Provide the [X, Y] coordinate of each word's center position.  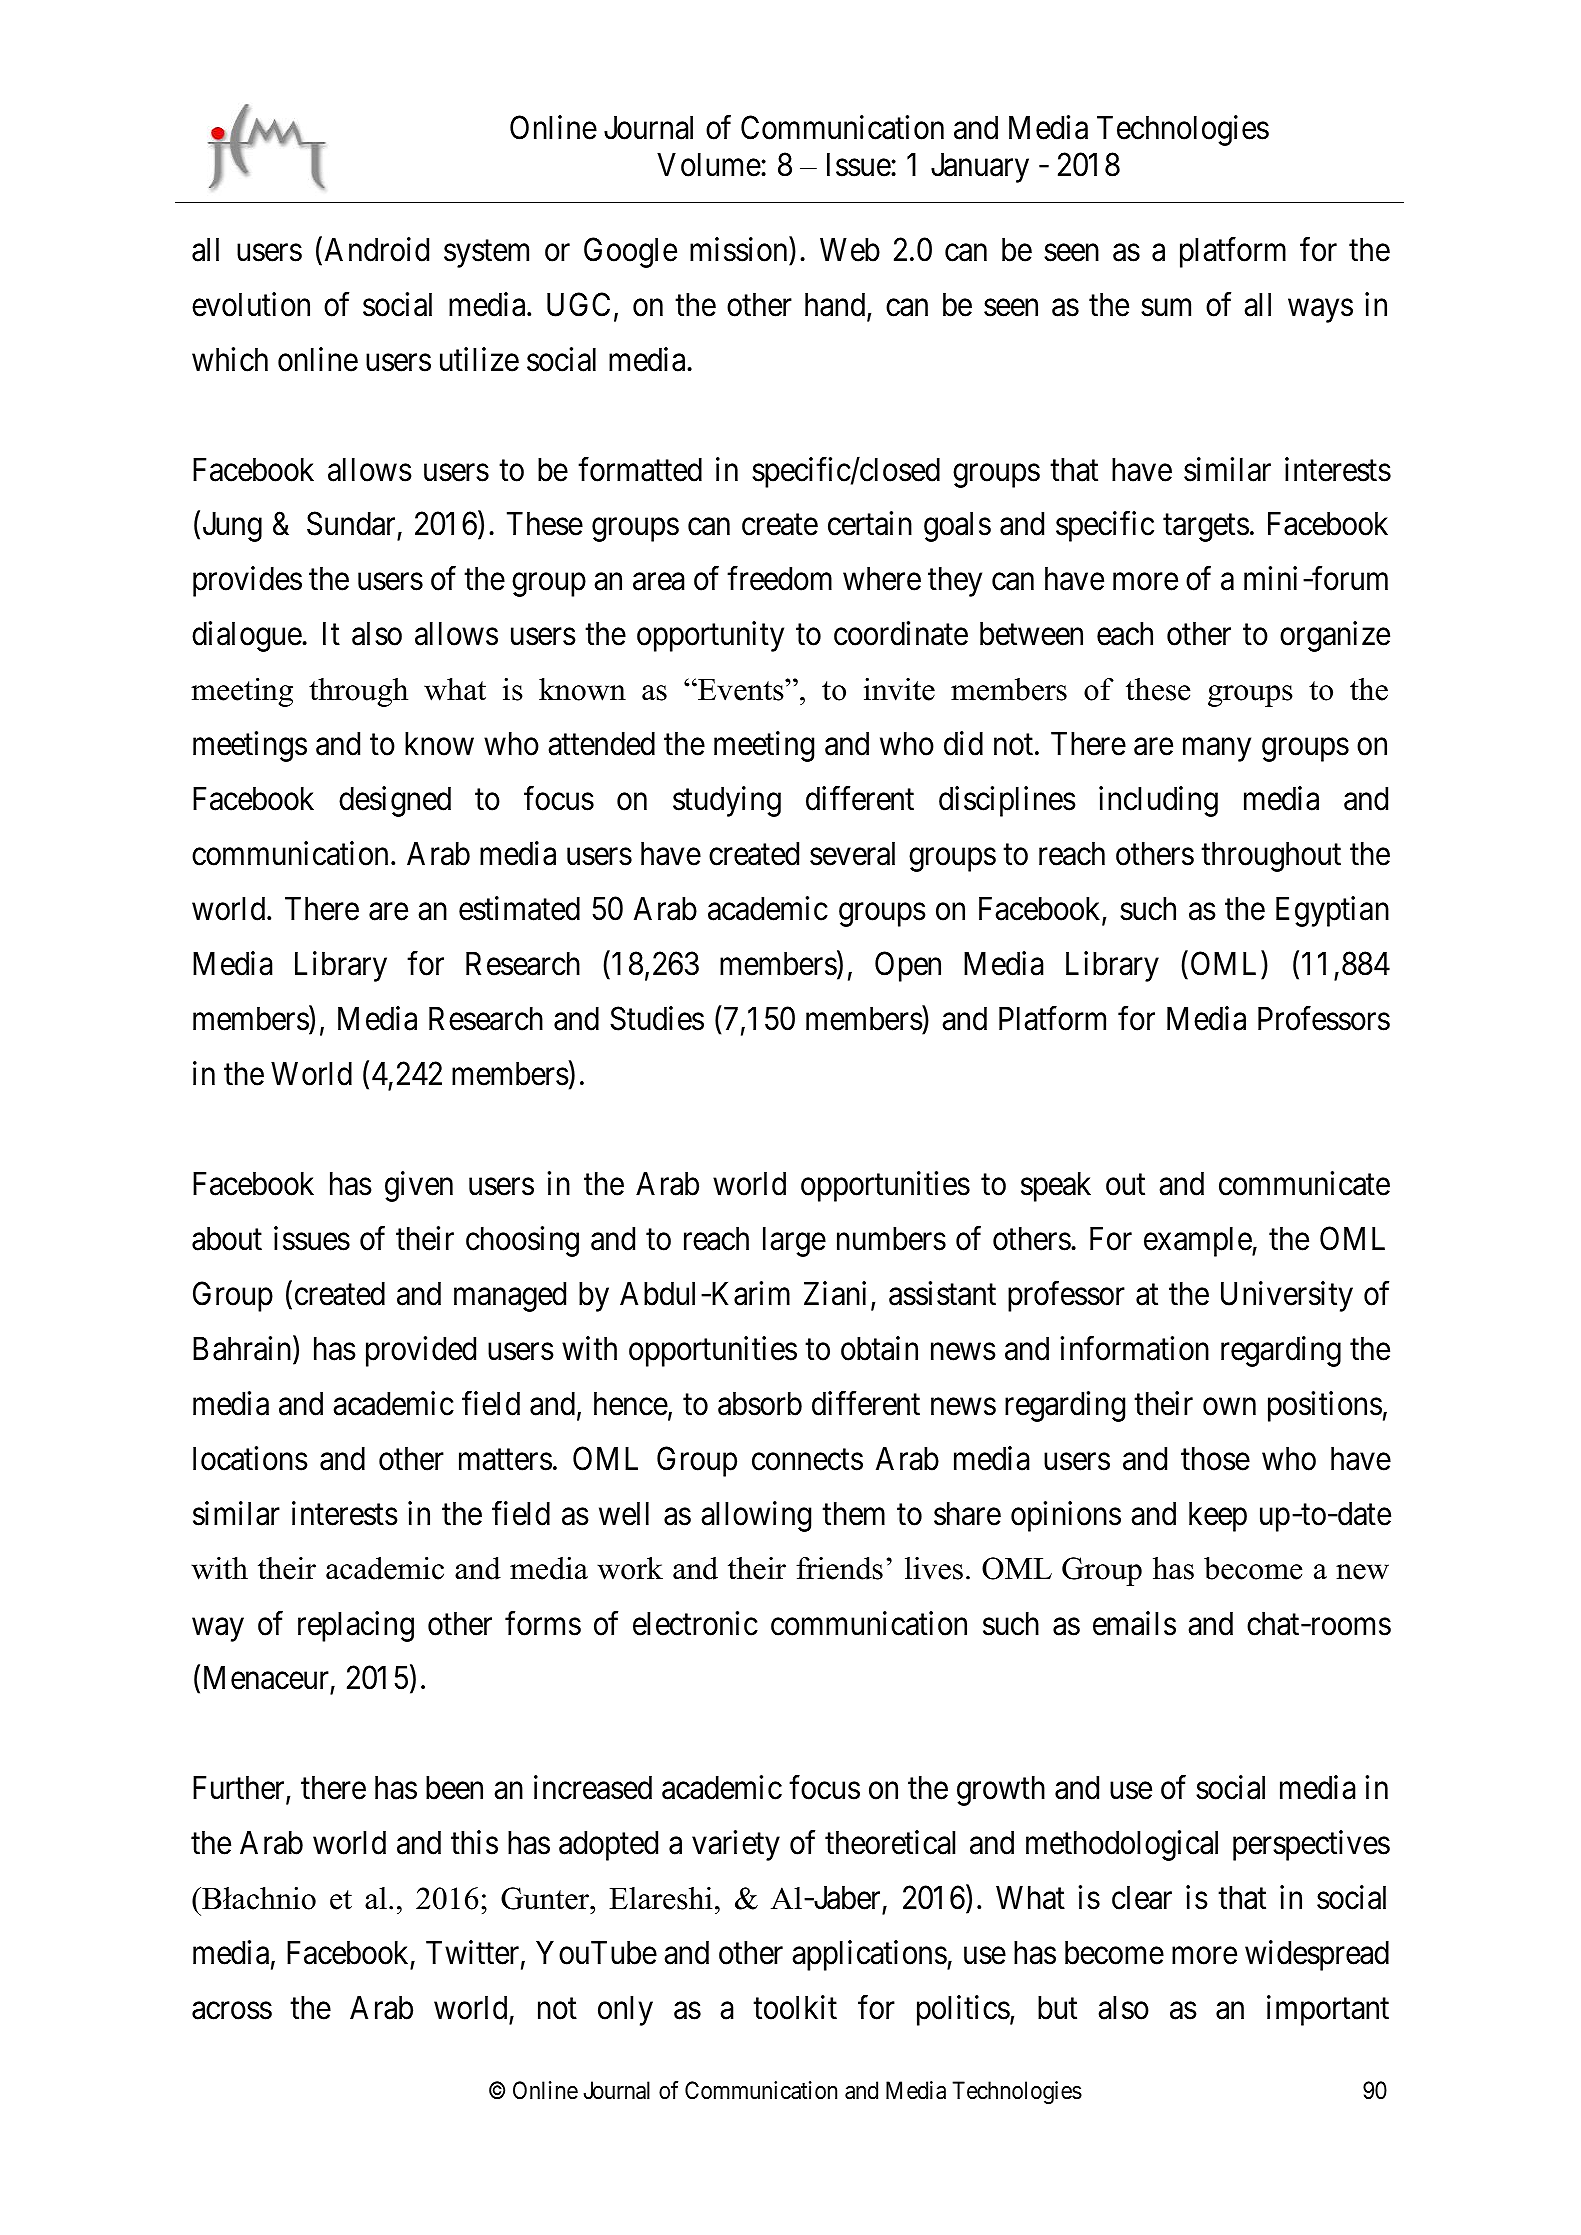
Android [377, 249]
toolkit [795, 2007]
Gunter [546, 1898]
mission [740, 249]
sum [1166, 308]
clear [1142, 1898]
